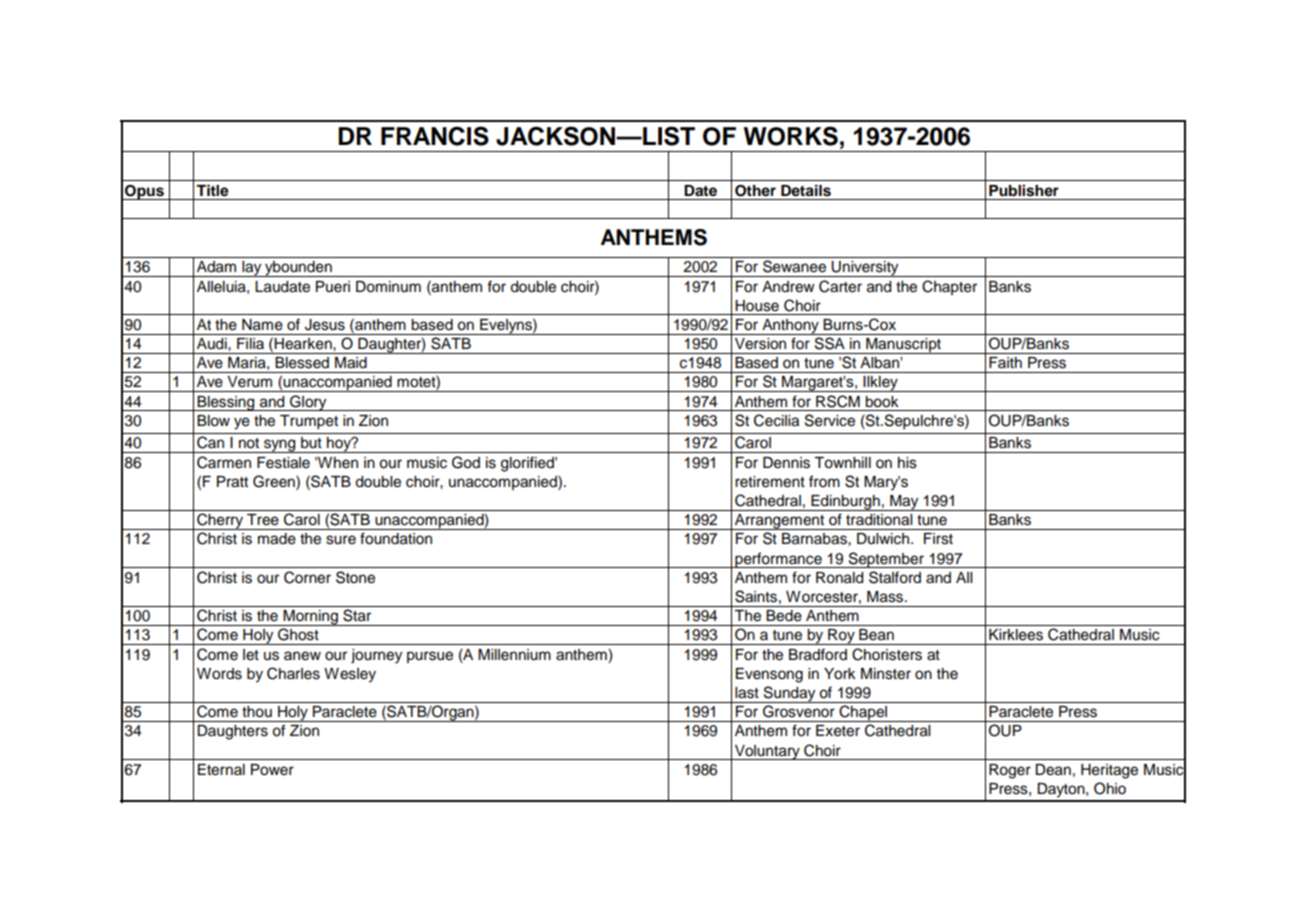  What do you see at coordinates (224, 462) in the page?
I see `Carmen` at bounding box center [224, 462].
